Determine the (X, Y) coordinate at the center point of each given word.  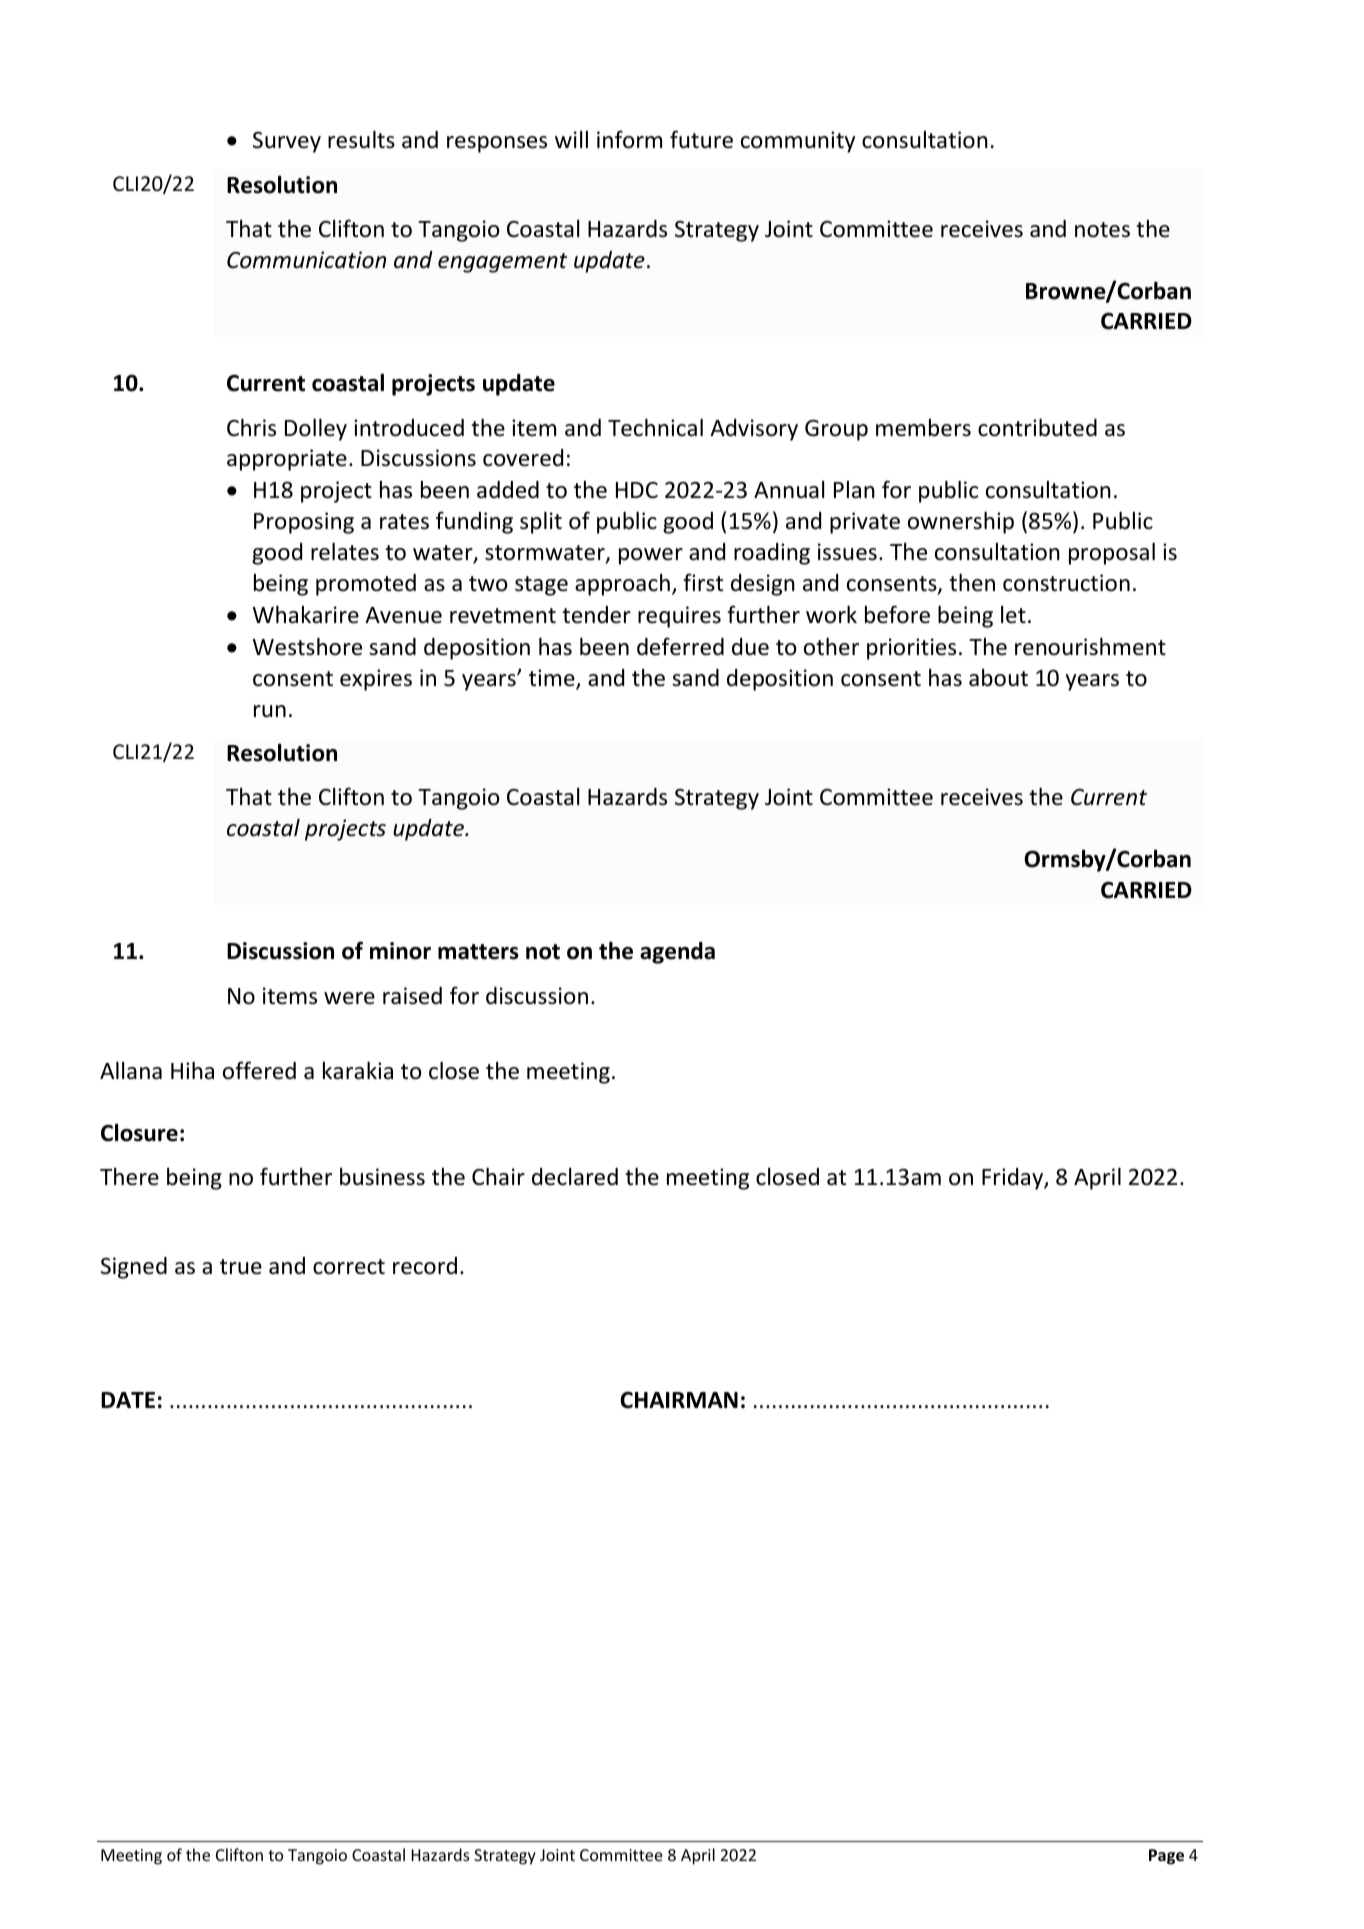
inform (629, 139)
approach (622, 585)
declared (575, 1177)
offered (259, 1070)
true (241, 1267)
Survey (287, 142)
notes (1102, 230)
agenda (677, 953)
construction (1066, 583)
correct (349, 1267)
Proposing (304, 523)
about (998, 678)
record (425, 1266)
